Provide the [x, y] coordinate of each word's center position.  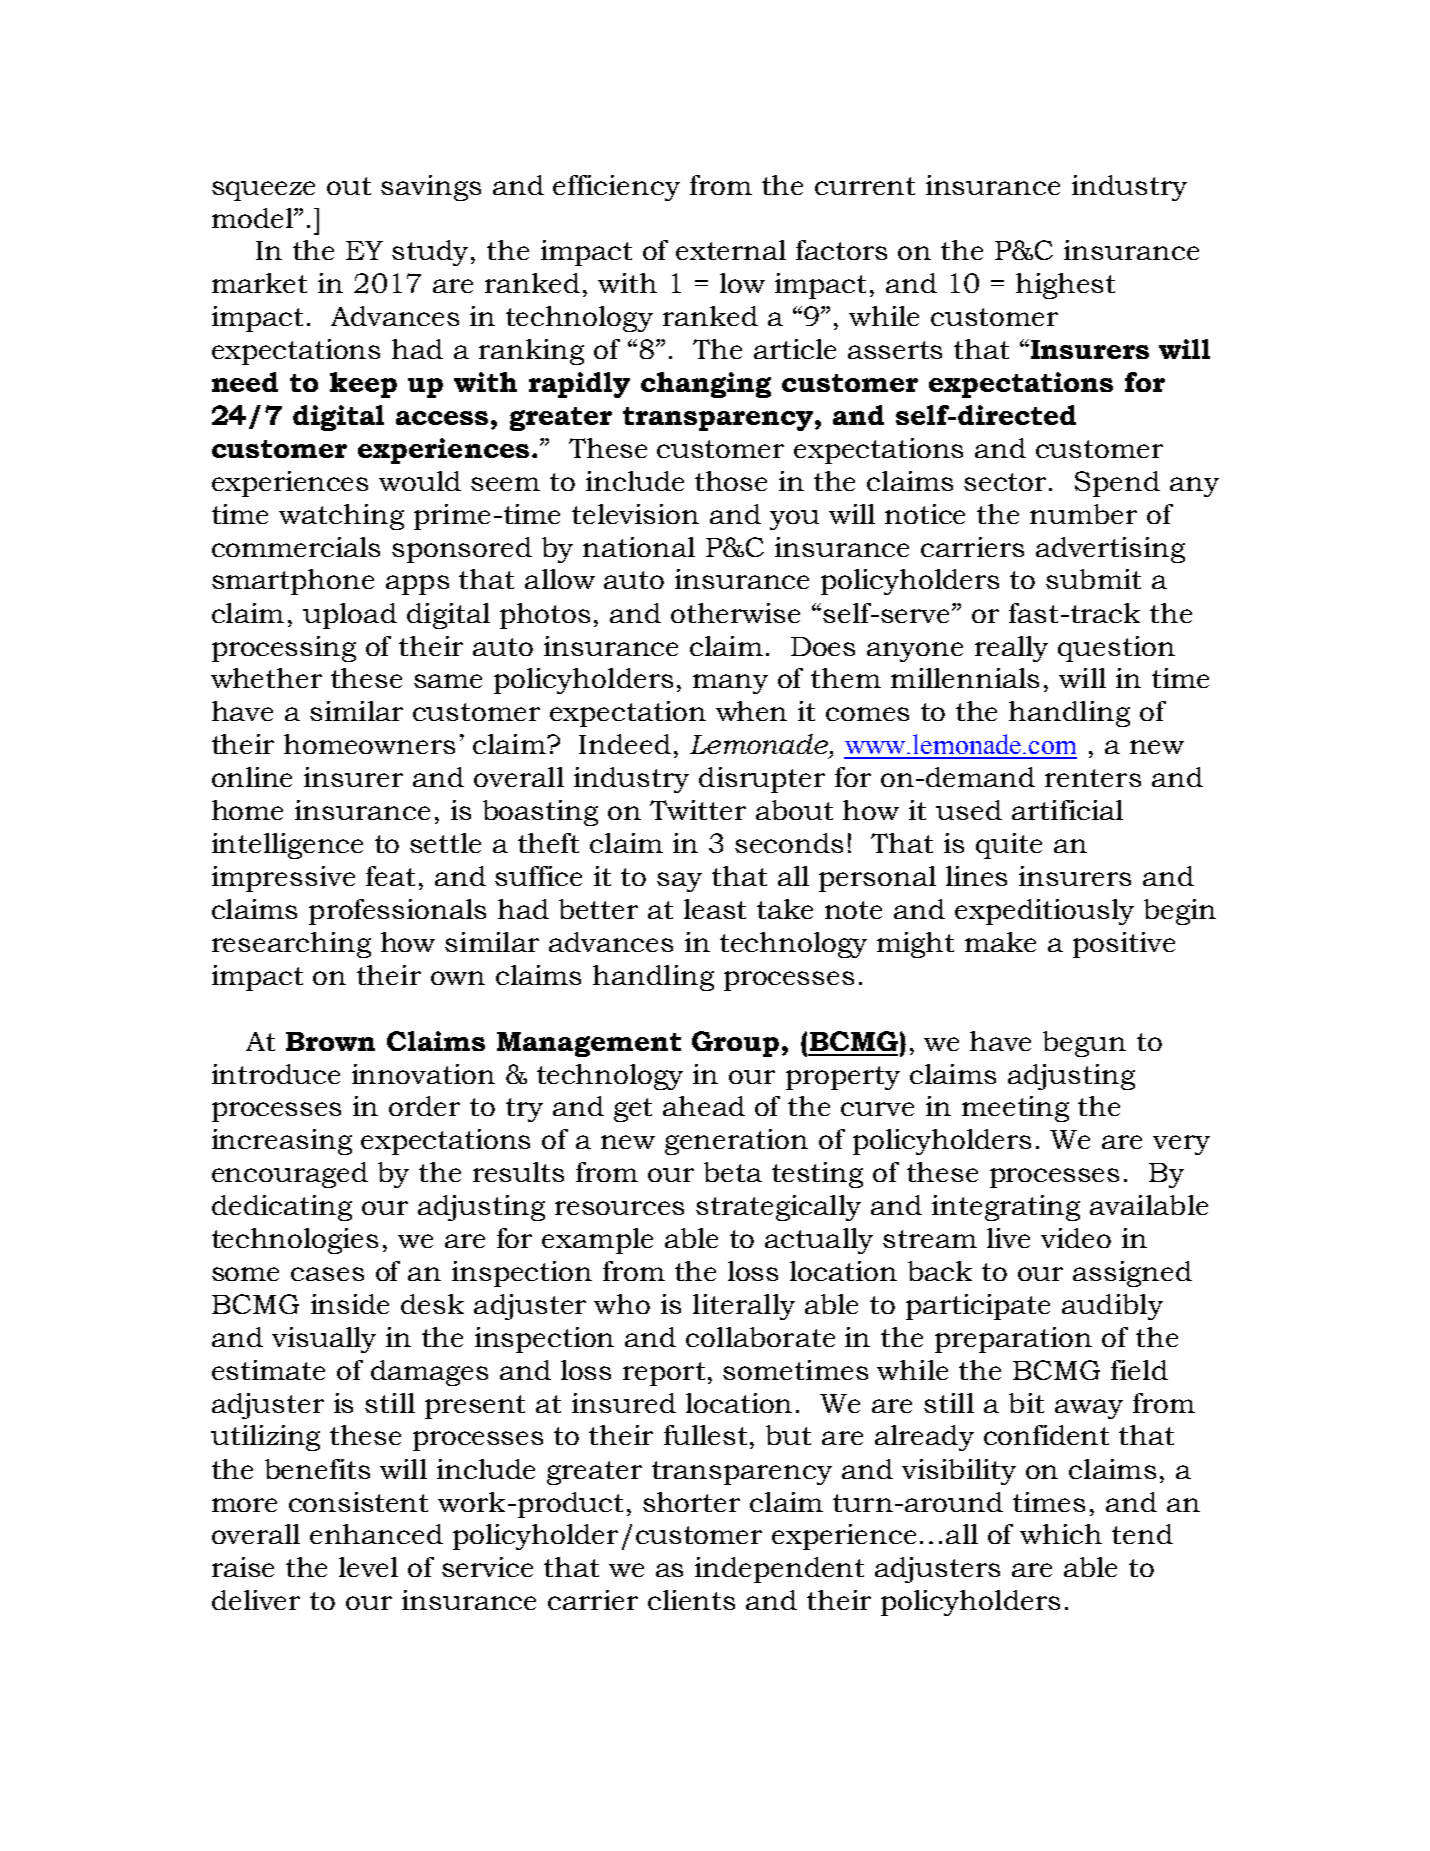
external [731, 250]
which [1061, 1534]
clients [691, 1600]
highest [1065, 286]
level [368, 1567]
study [432, 253]
